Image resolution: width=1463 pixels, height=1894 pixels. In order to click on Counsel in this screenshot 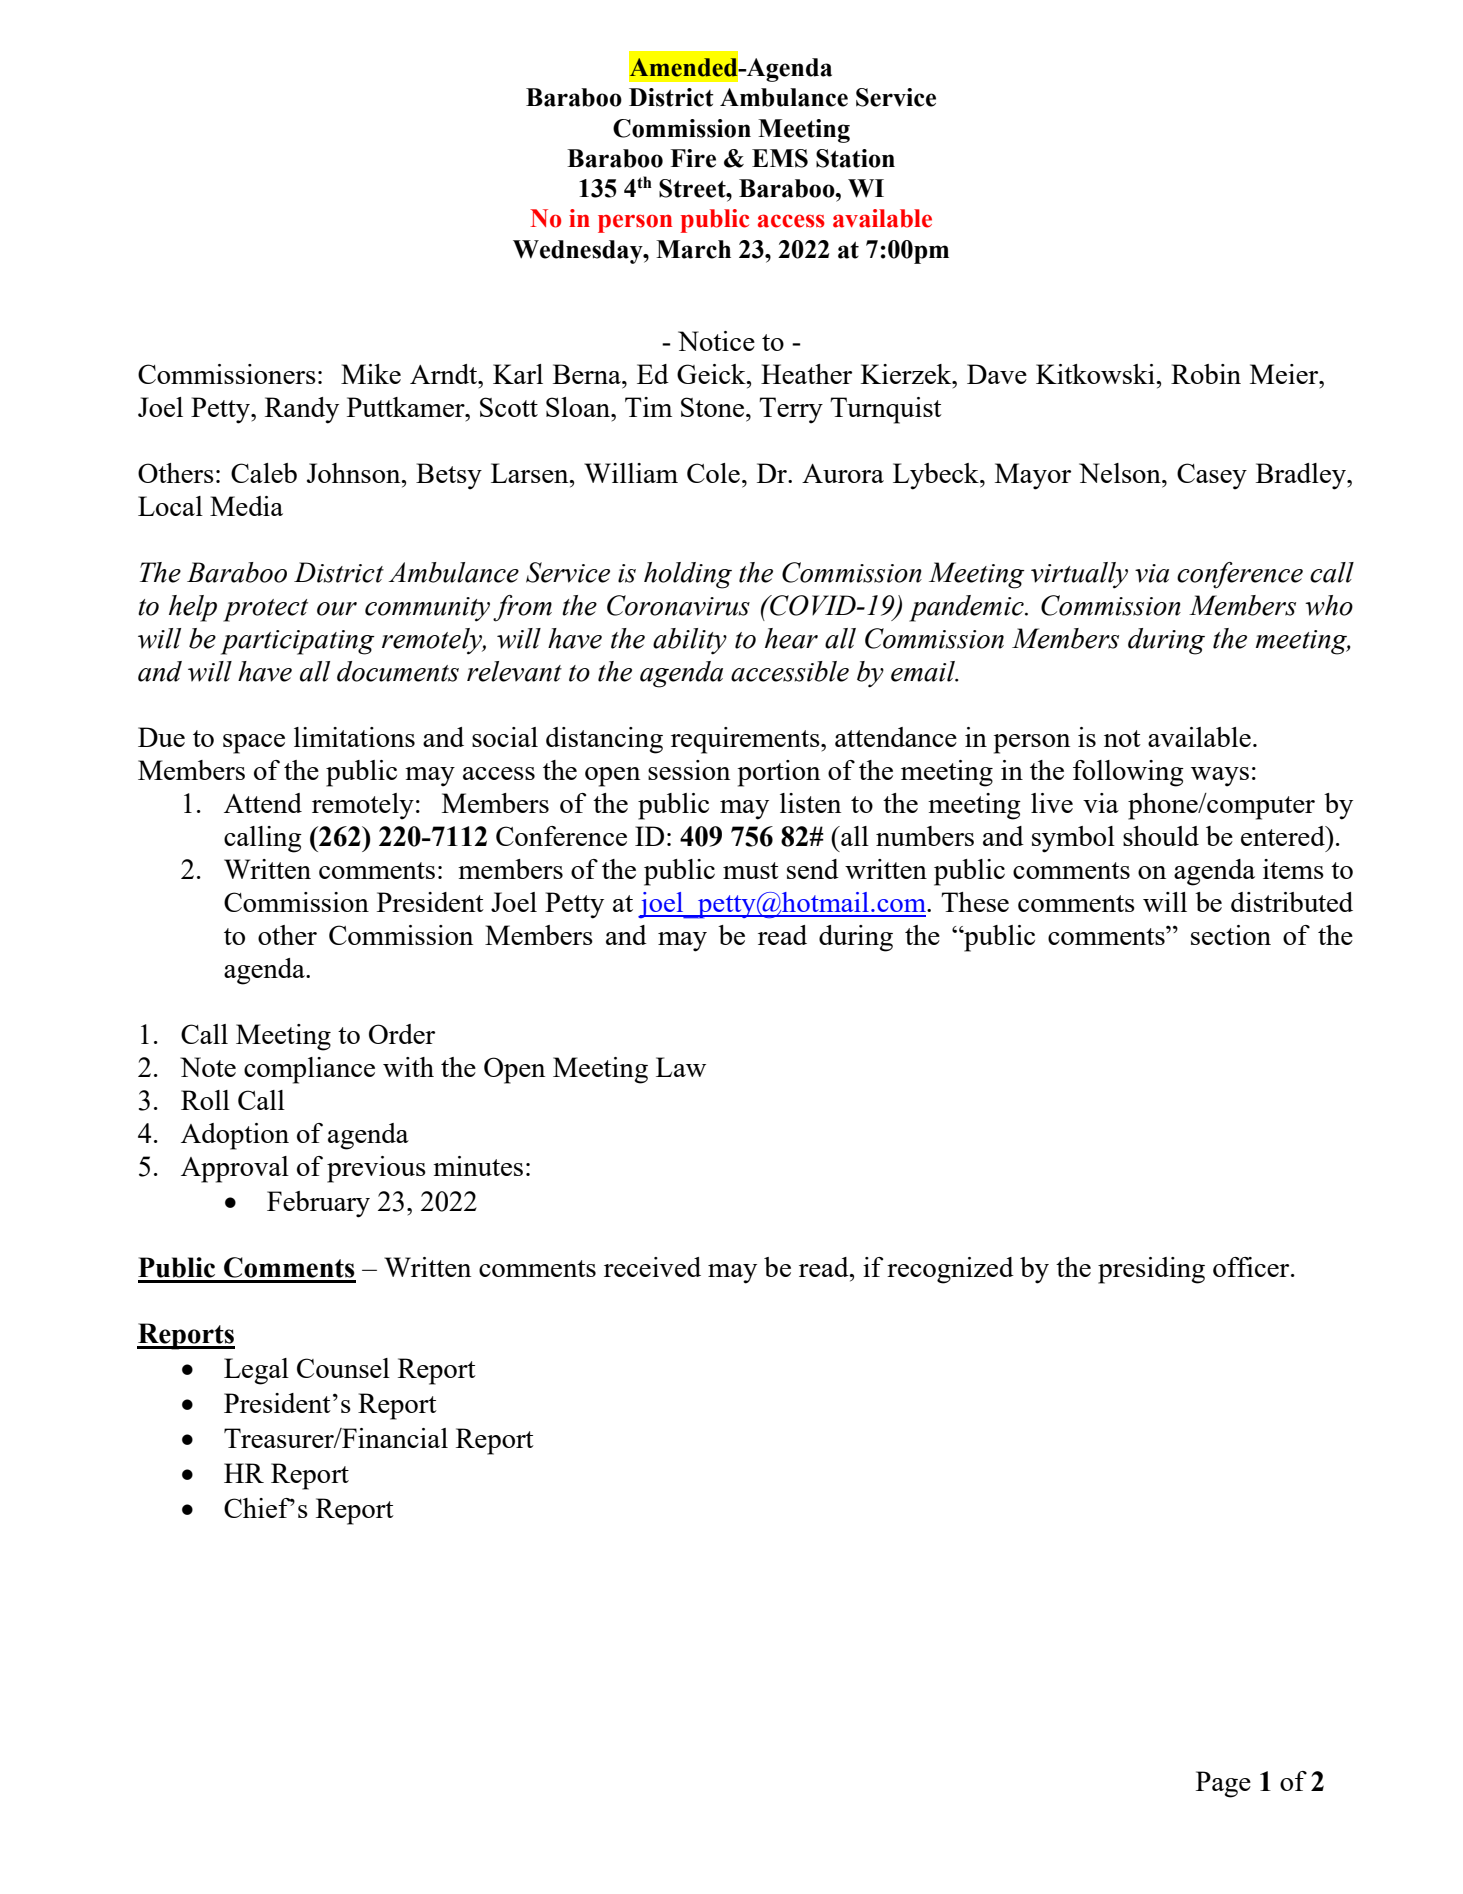, I will do `click(343, 1368)`.
